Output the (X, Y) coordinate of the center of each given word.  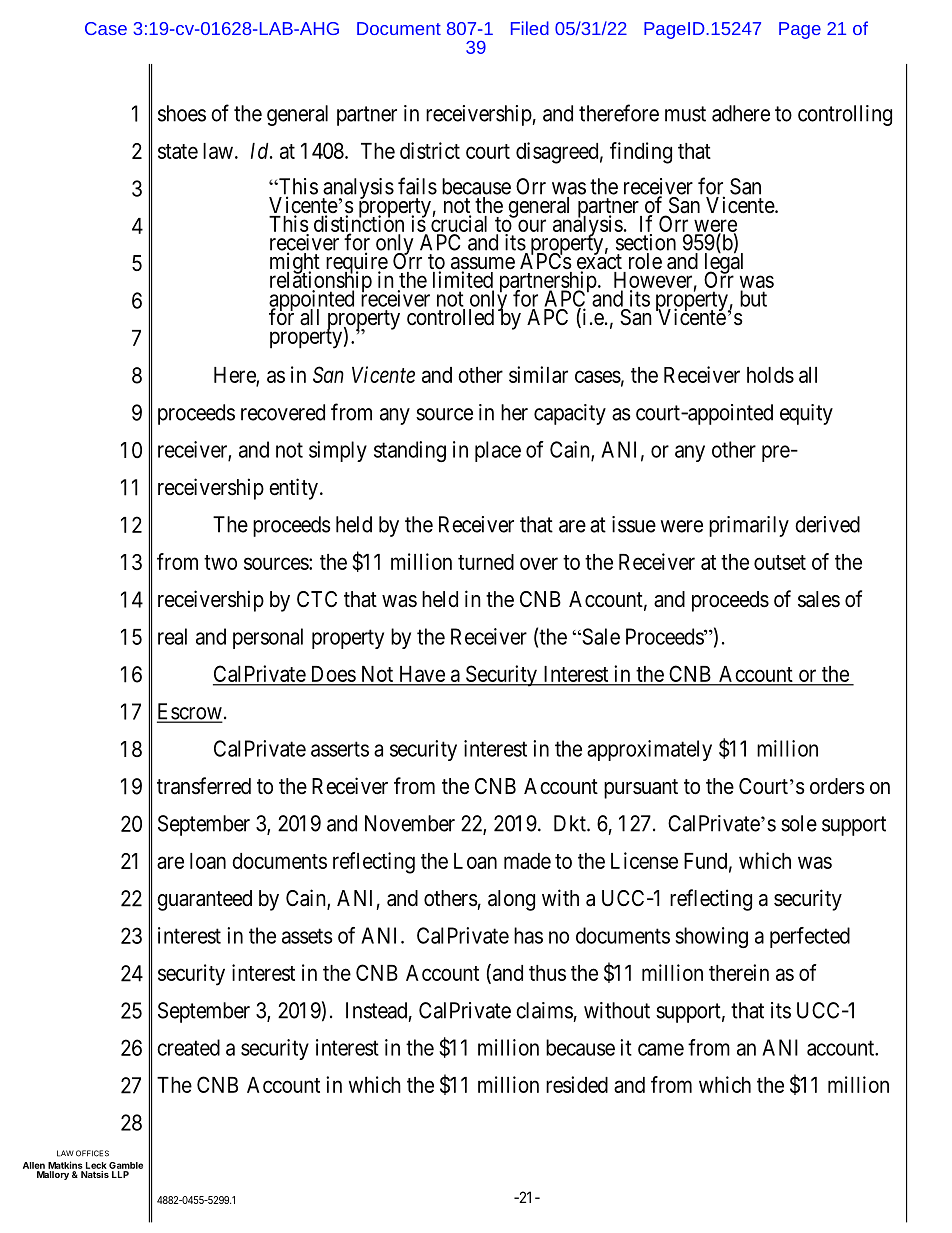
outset (780, 562)
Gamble (126, 1165)
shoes (182, 113)
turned (486, 562)
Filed (530, 28)
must (685, 114)
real (172, 636)
